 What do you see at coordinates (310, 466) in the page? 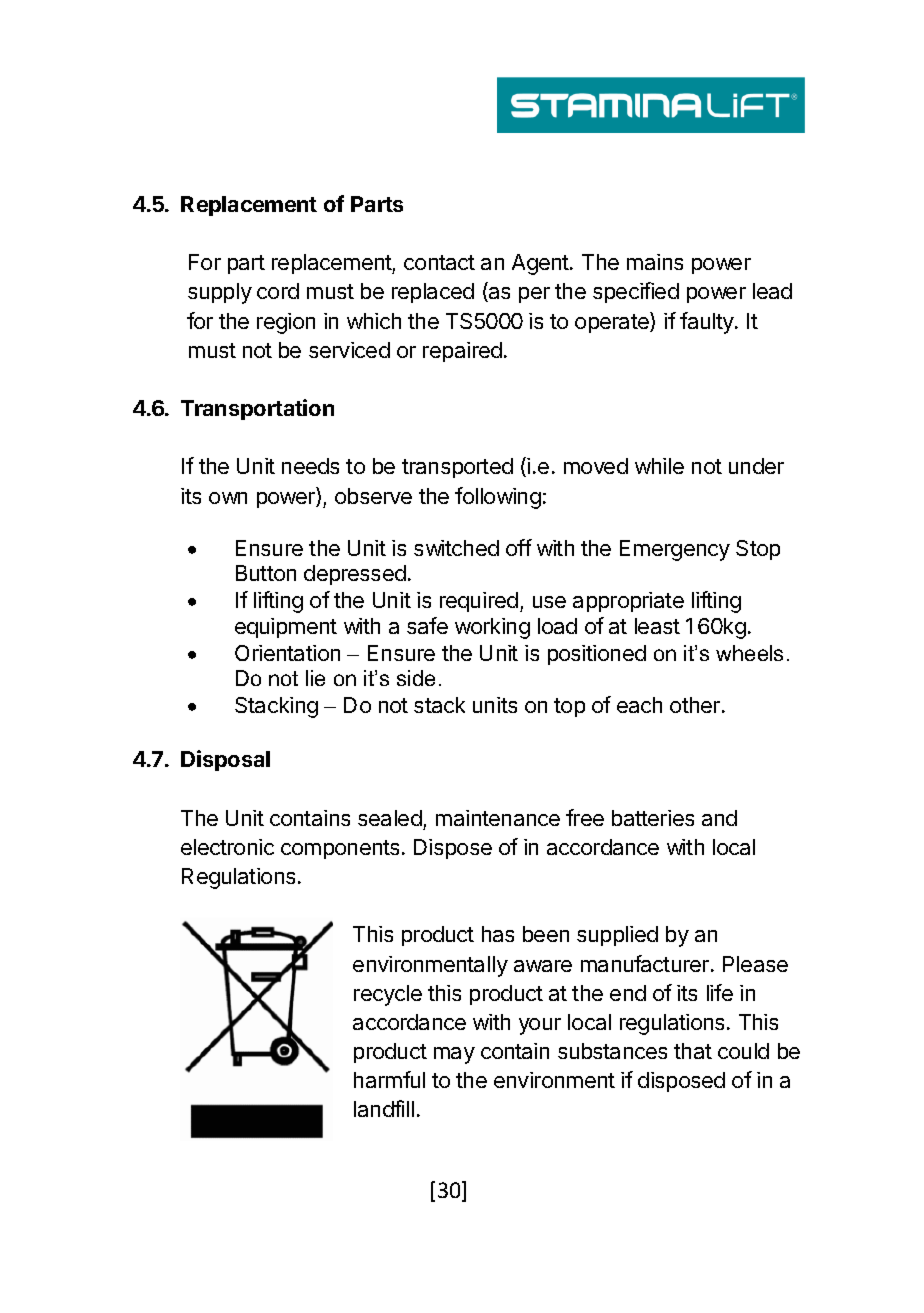
I see `needs` at bounding box center [310, 466].
